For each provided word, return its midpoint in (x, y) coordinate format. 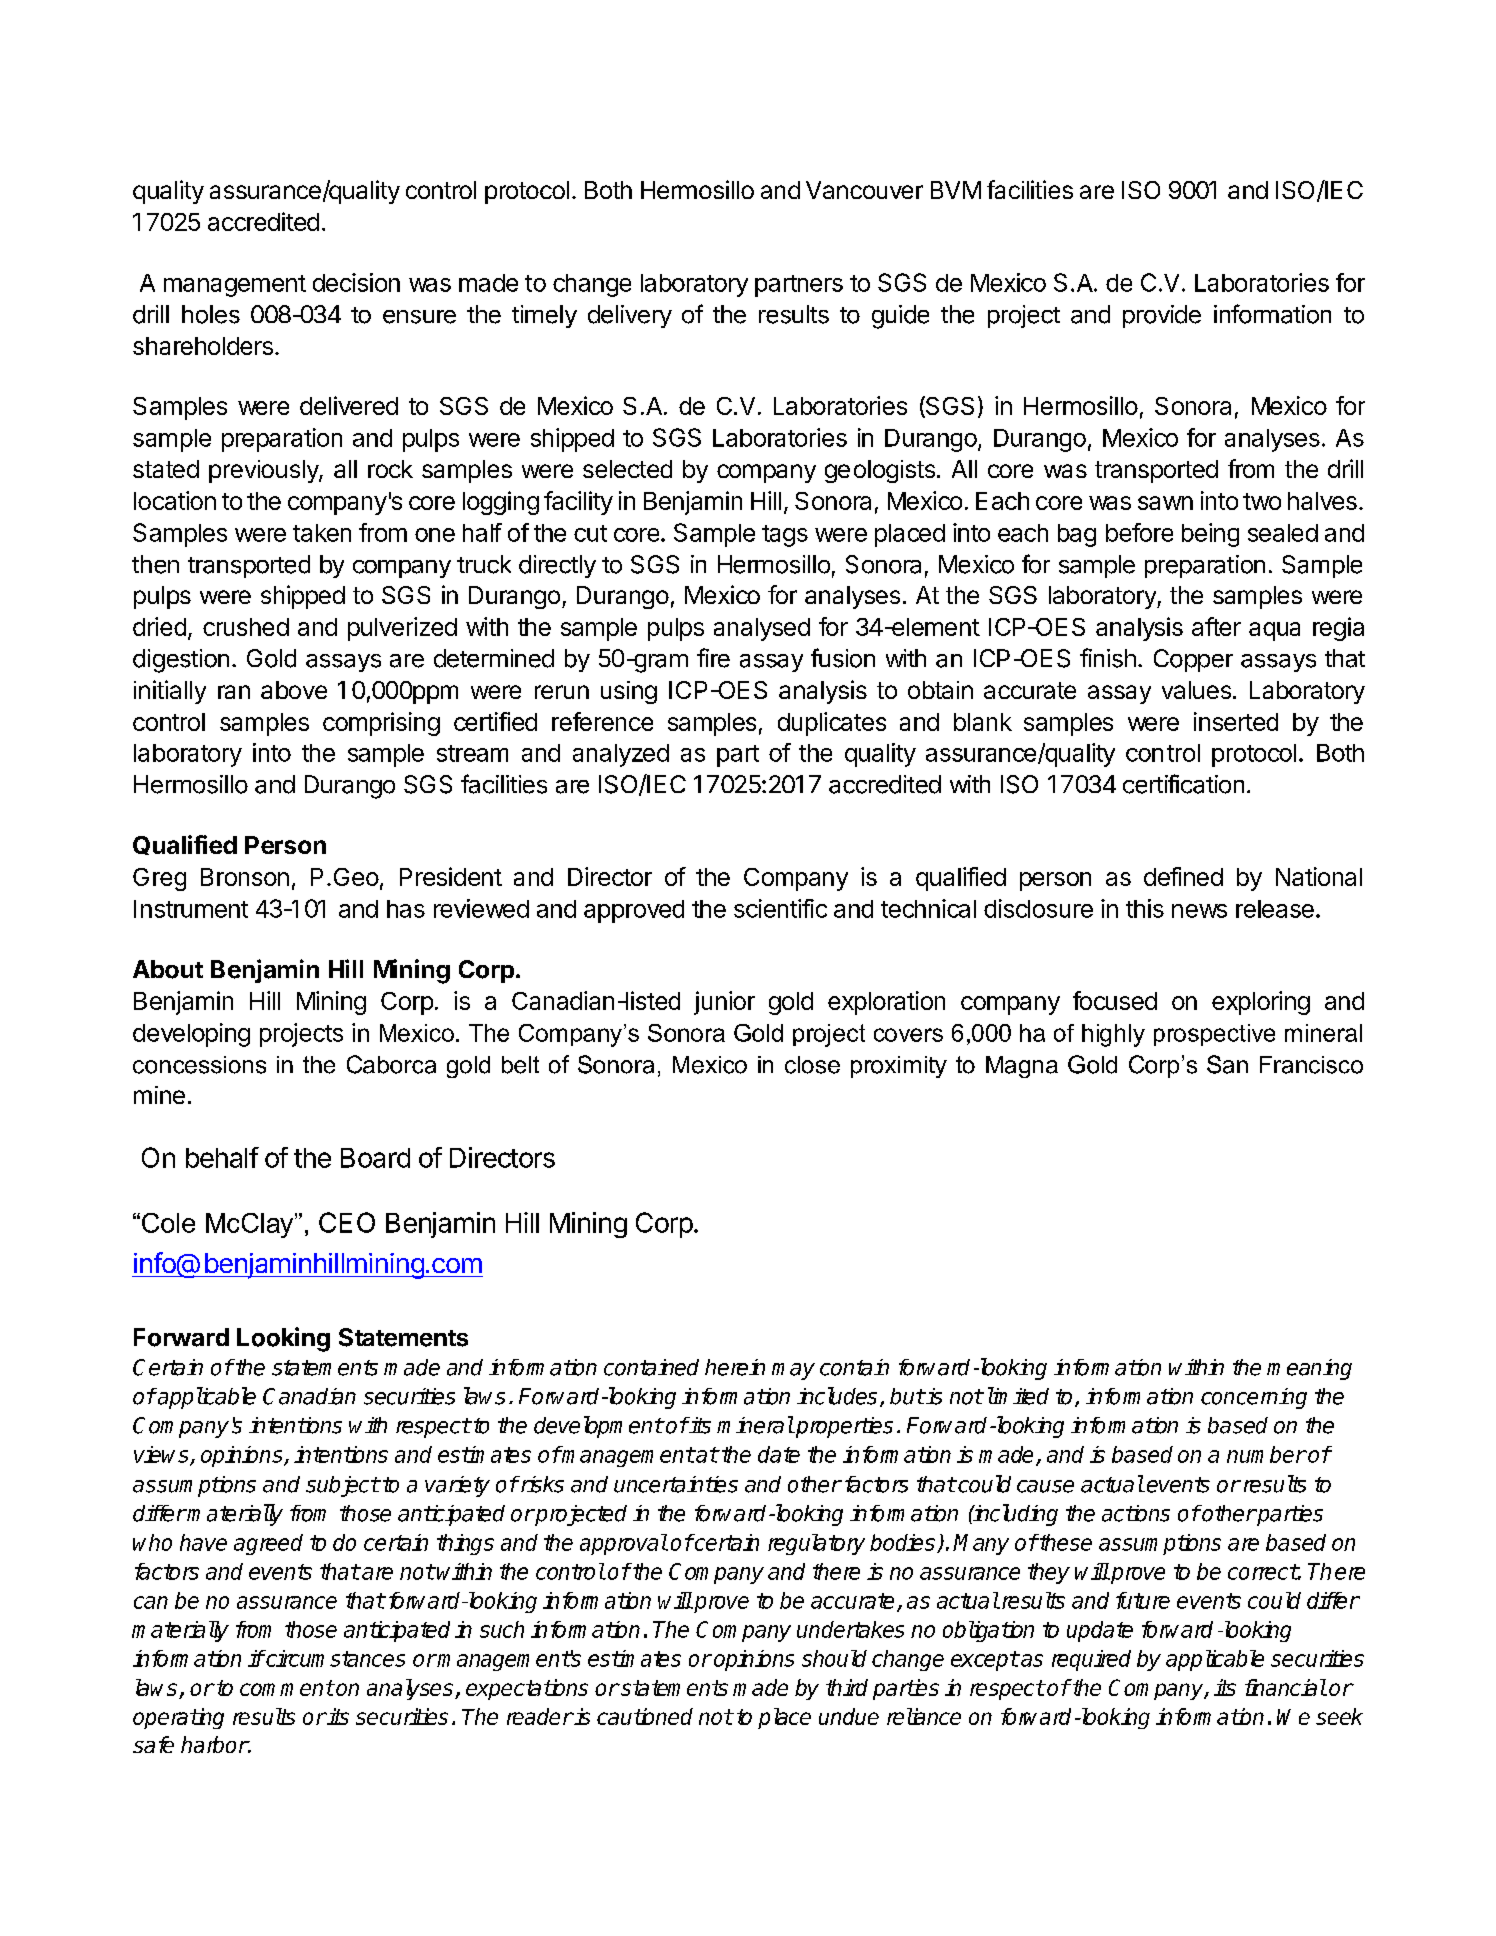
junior (724, 1003)
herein (735, 1367)
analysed (762, 629)
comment (287, 1688)
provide (1162, 316)
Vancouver (864, 190)
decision (356, 282)
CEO (347, 1222)
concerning (1254, 1398)
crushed (246, 627)
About (168, 969)
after (1216, 626)
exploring (1261, 1003)
